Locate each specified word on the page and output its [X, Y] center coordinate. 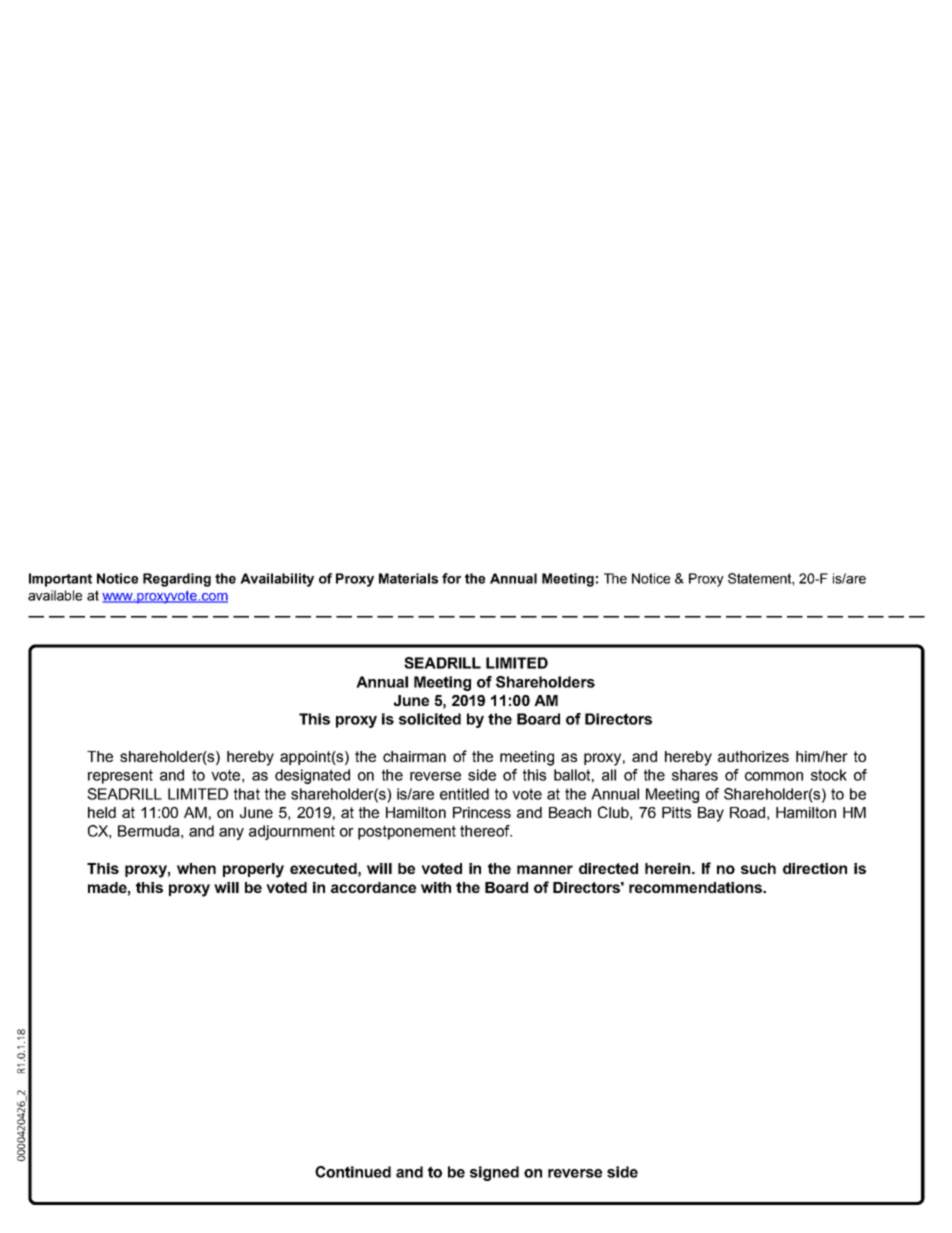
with [436, 887]
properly [253, 870]
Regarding [177, 580]
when [196, 868]
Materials [408, 578]
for [451, 578]
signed [494, 1173]
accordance [373, 887]
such [758, 868]
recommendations [696, 887]
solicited [430, 719]
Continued [353, 1172]
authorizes [753, 756]
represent [120, 776]
